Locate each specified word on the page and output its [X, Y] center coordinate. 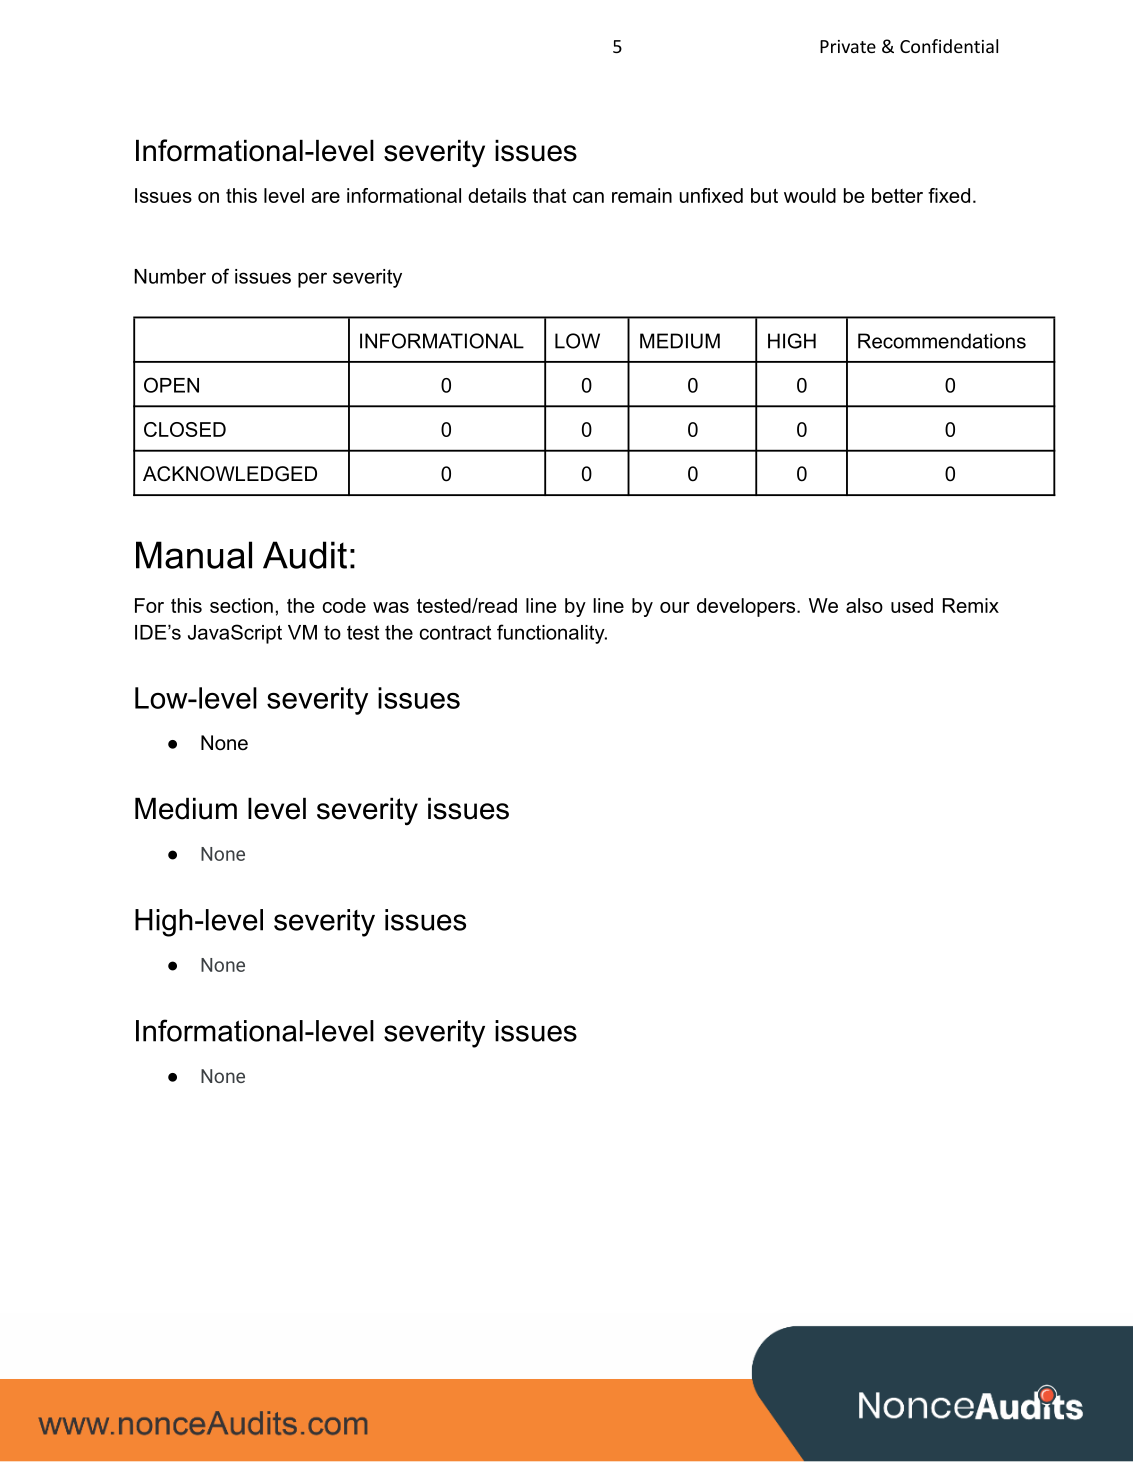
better [897, 195]
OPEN [171, 385]
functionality [552, 634]
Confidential [949, 46]
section [241, 605]
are [325, 197]
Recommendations [942, 341]
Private [848, 46]
